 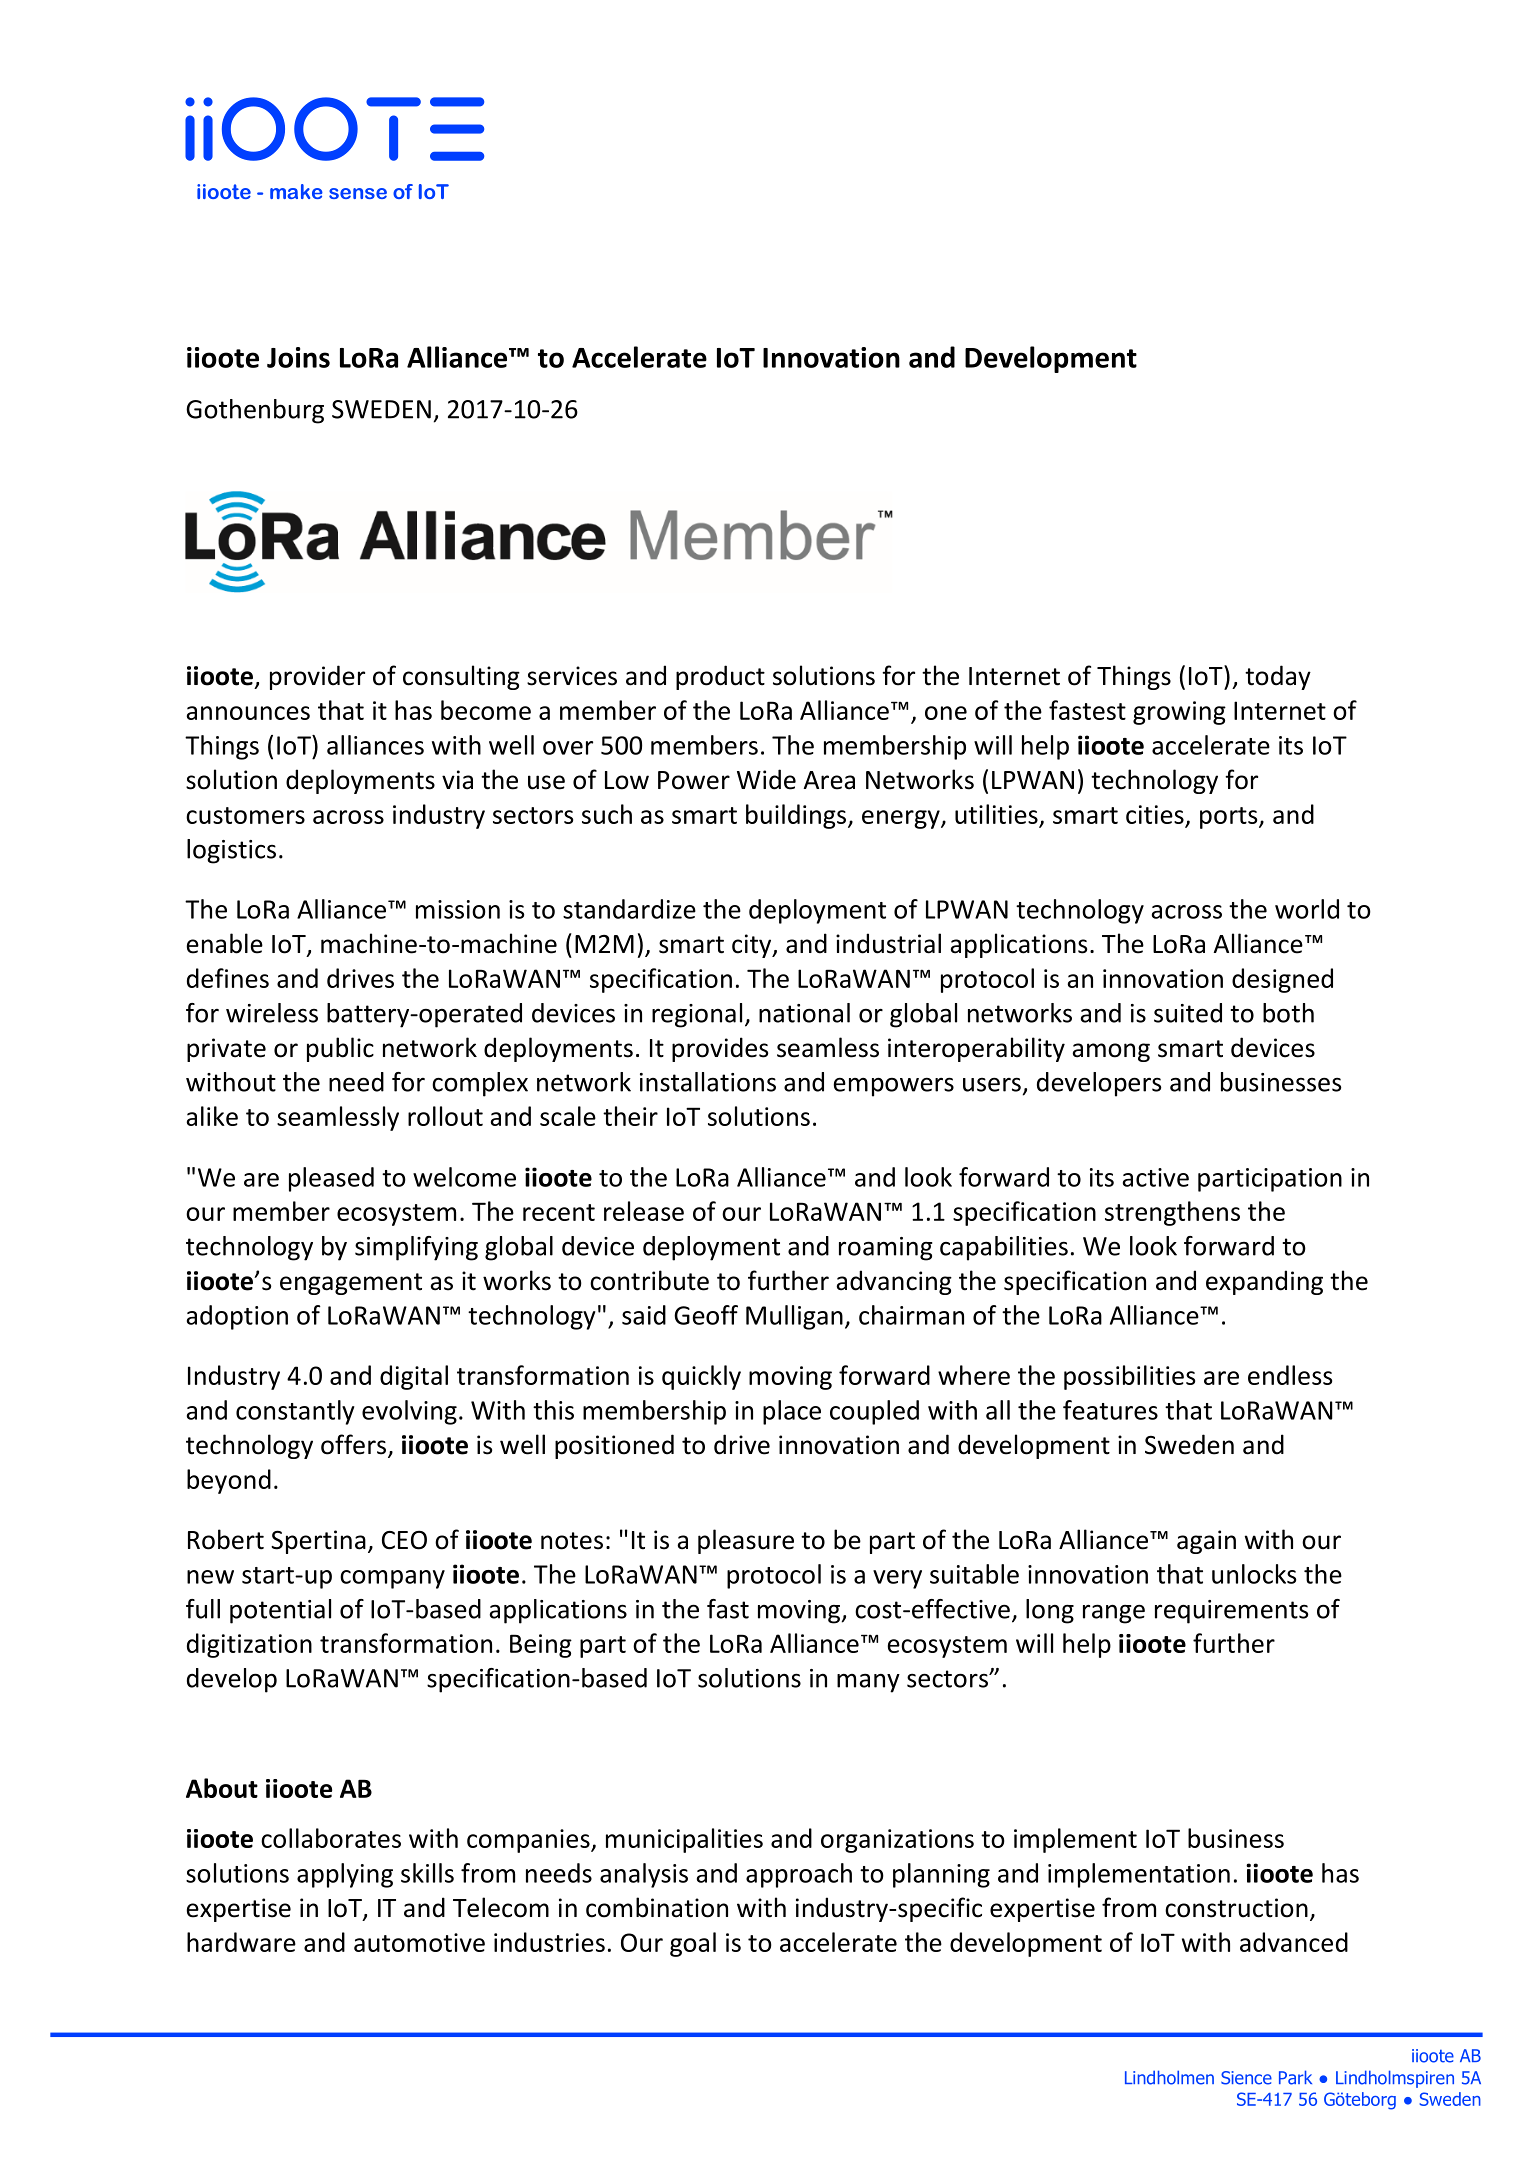 I want to click on installations, so click(x=708, y=1082).
